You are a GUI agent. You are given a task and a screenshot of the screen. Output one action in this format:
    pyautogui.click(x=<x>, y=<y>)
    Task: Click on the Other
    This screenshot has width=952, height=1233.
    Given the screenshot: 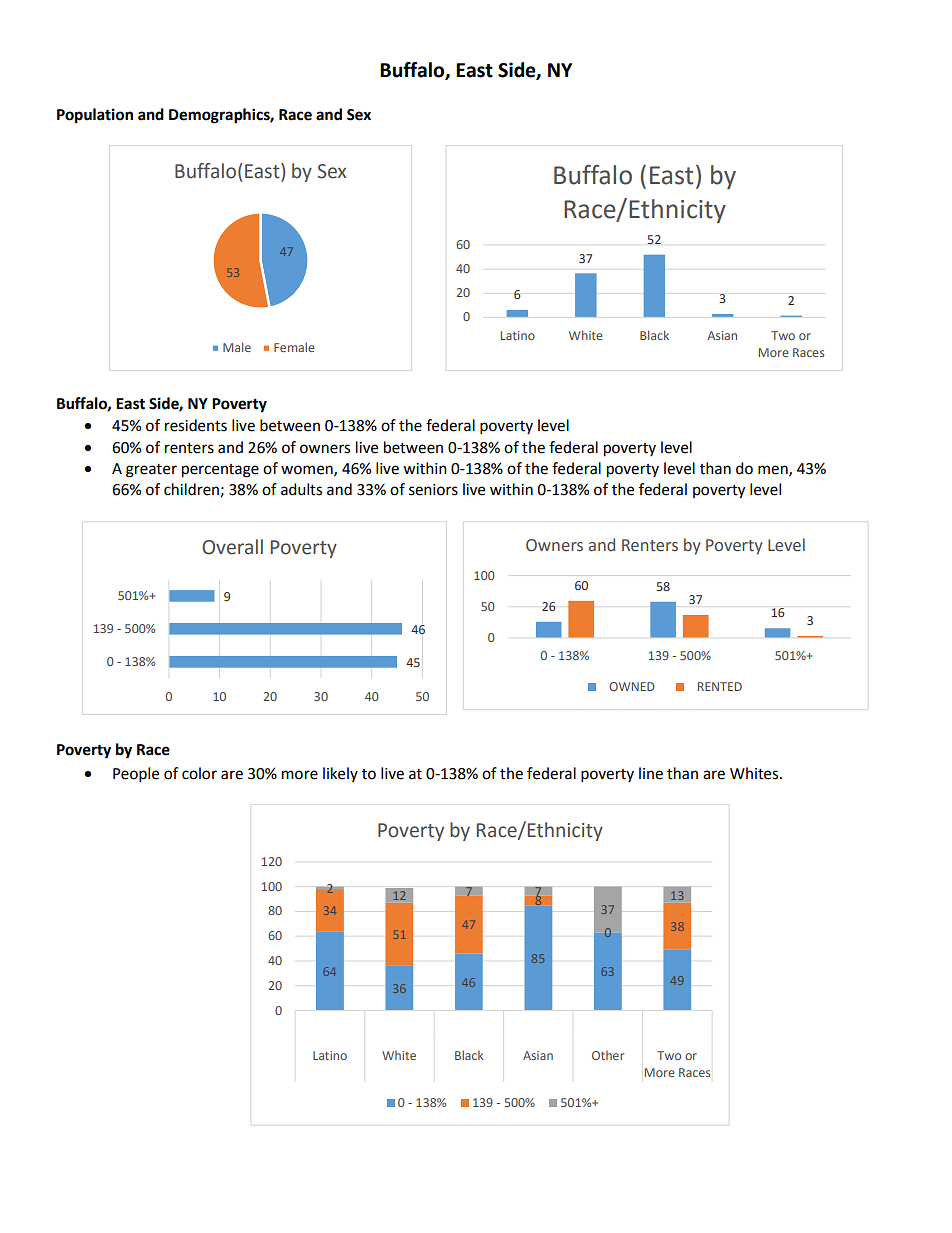 What is the action you would take?
    pyautogui.click(x=608, y=1055)
